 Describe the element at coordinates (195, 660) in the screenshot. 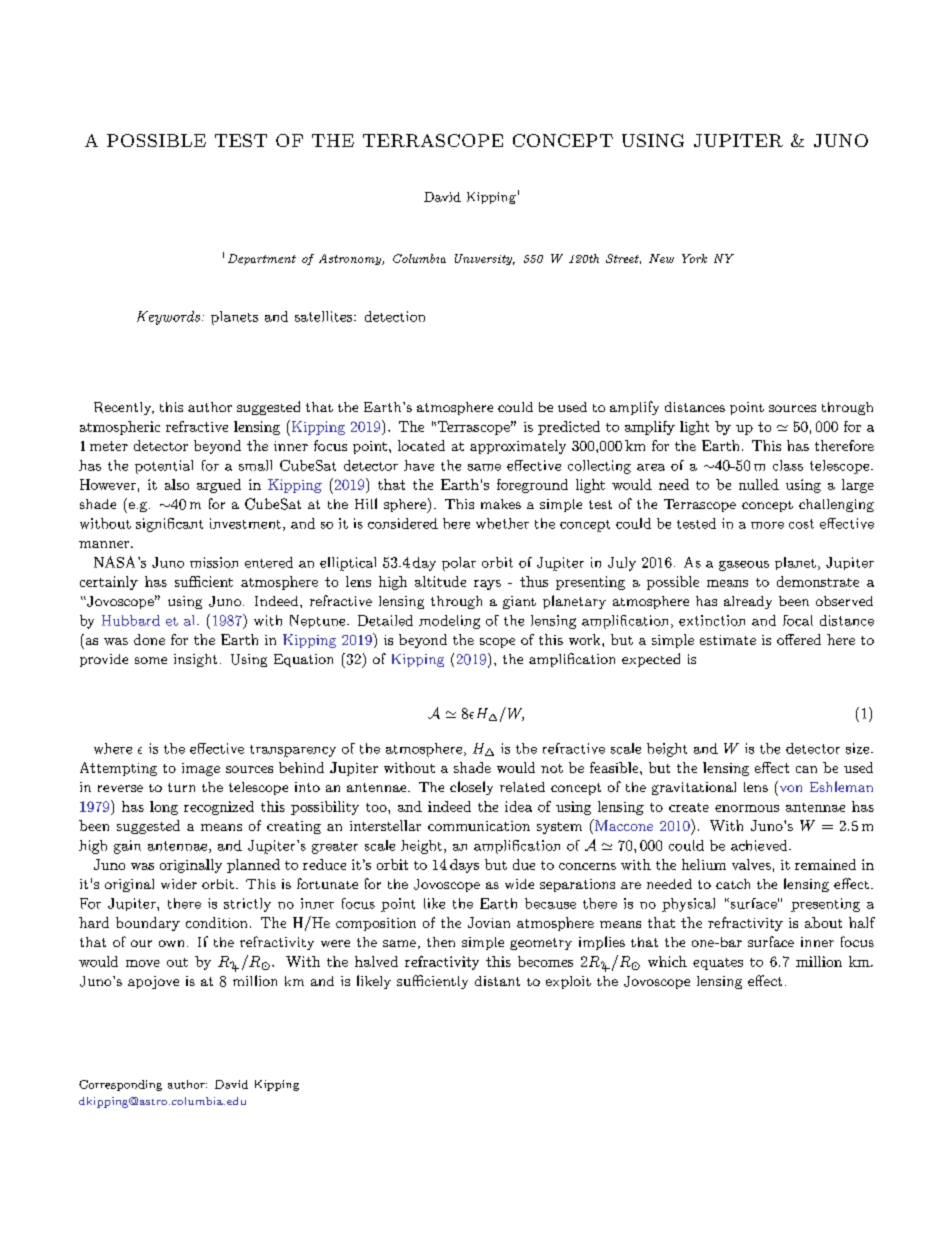

I see `insight` at that location.
